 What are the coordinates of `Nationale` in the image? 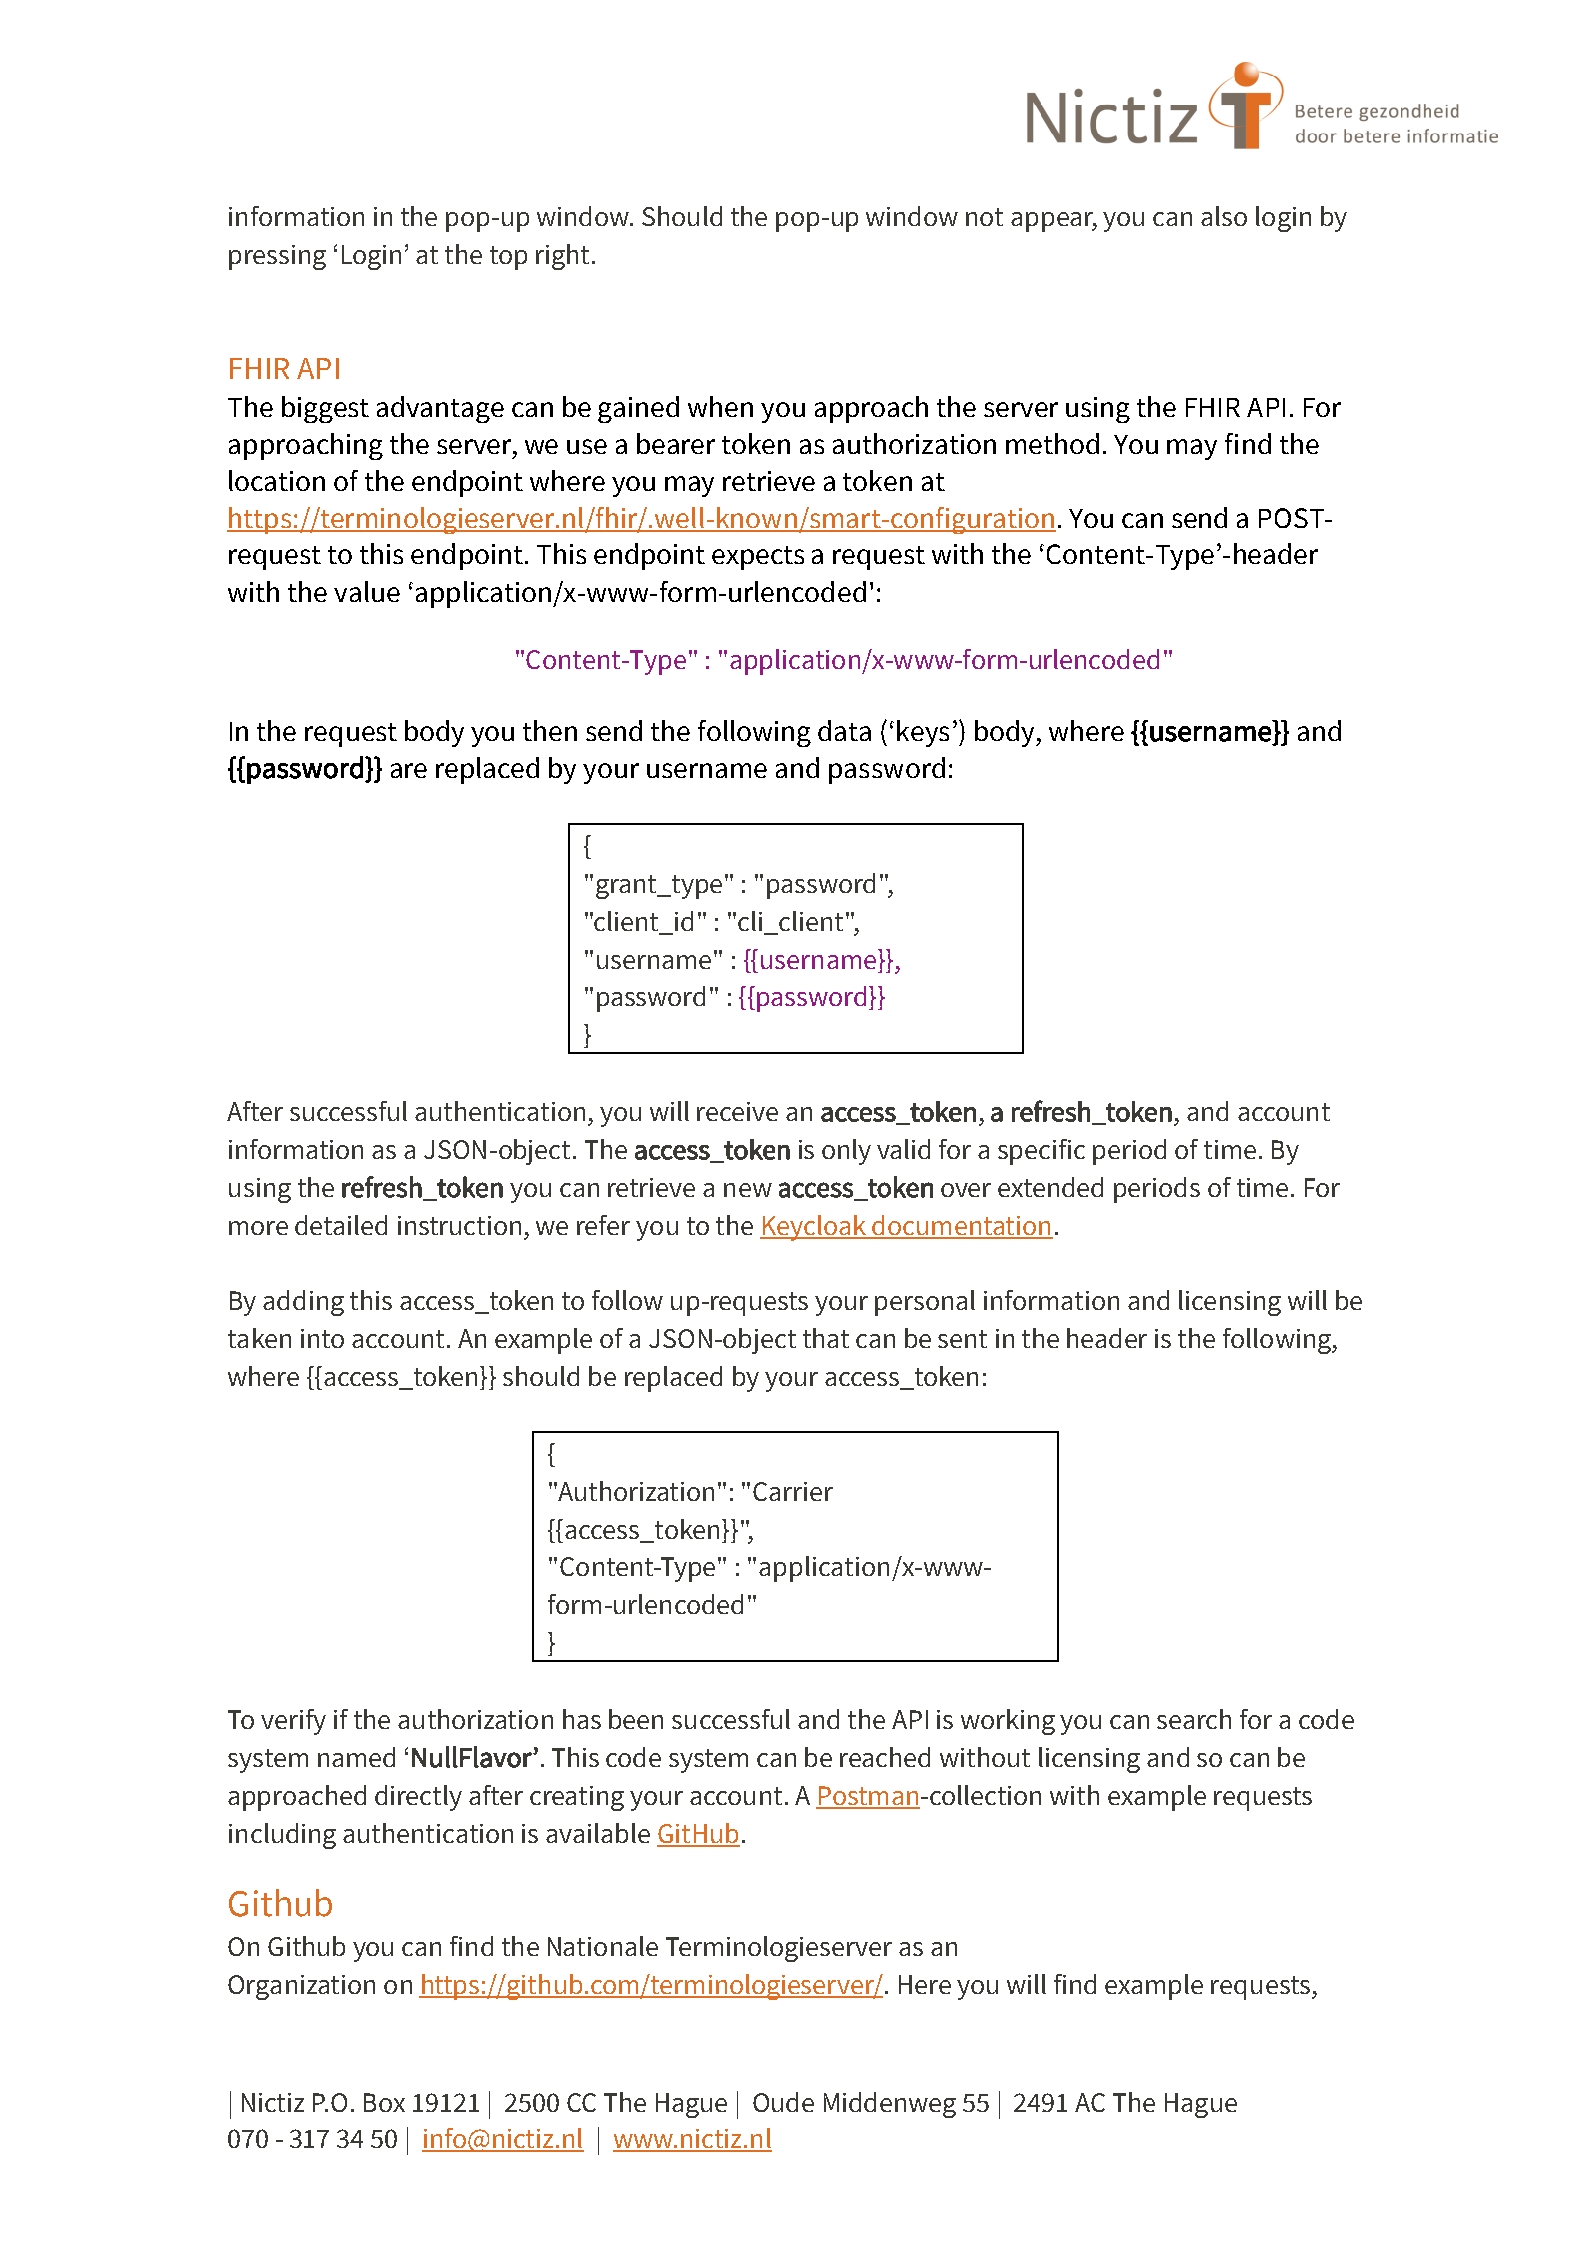 It's located at (603, 1946).
